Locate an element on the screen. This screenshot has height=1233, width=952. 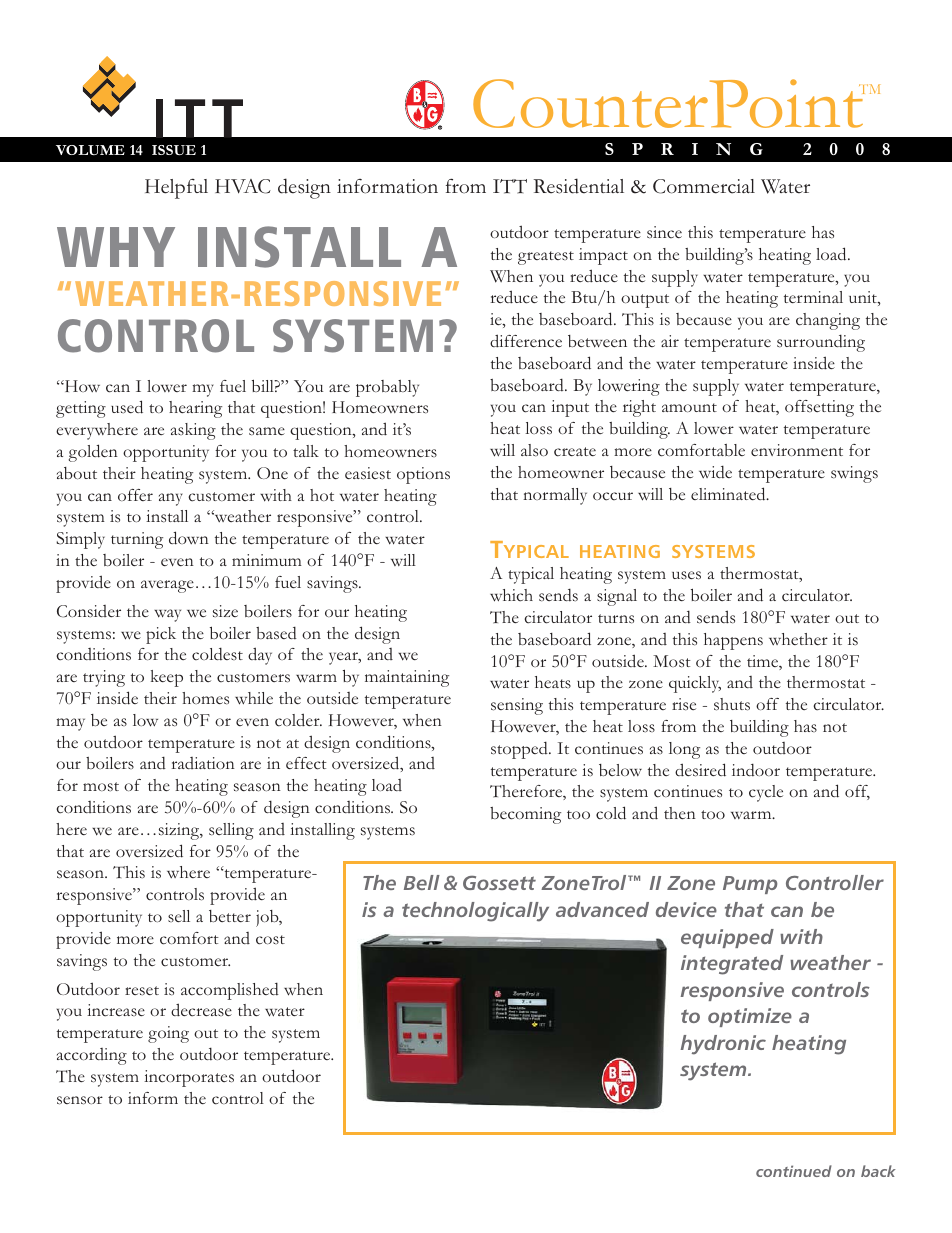
Commercial is located at coordinates (704, 186).
